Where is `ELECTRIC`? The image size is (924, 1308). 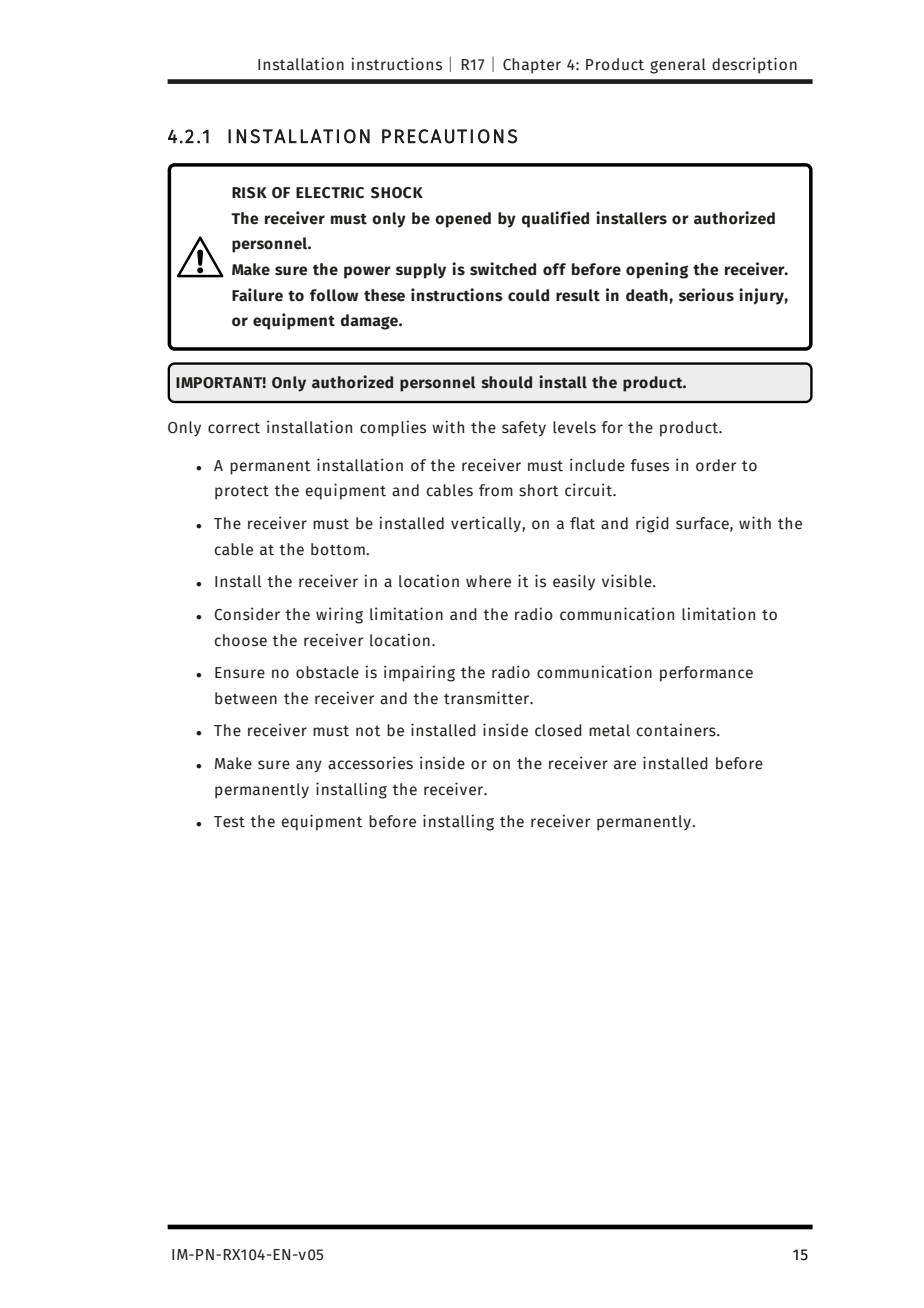 ELECTRIC is located at coordinates (330, 193).
